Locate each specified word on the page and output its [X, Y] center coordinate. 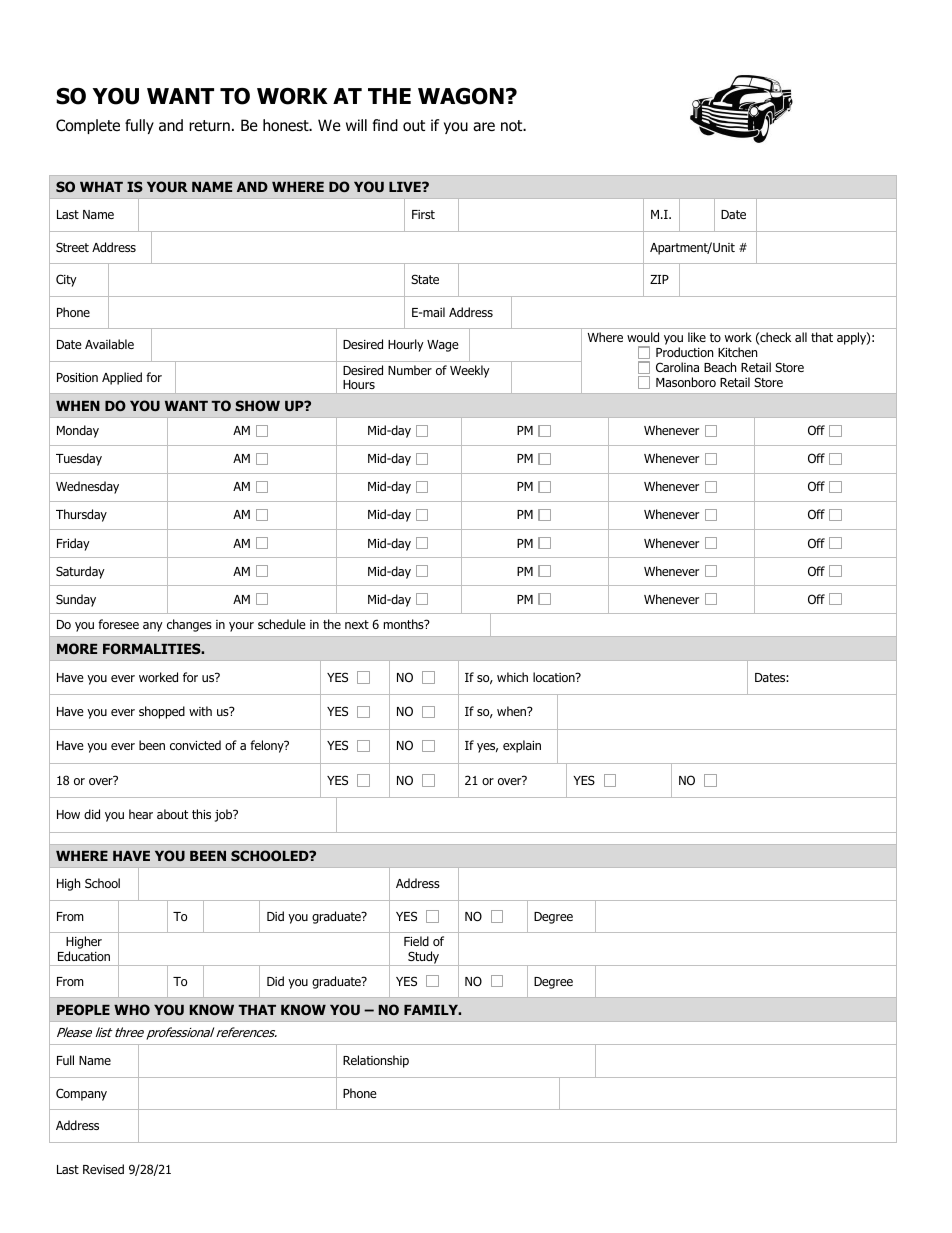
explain [522, 746]
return [209, 126]
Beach [720, 367]
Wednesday [87, 487]
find [385, 125]
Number [410, 370]
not [513, 126]
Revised [103, 1169]
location [555, 677]
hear [141, 814]
